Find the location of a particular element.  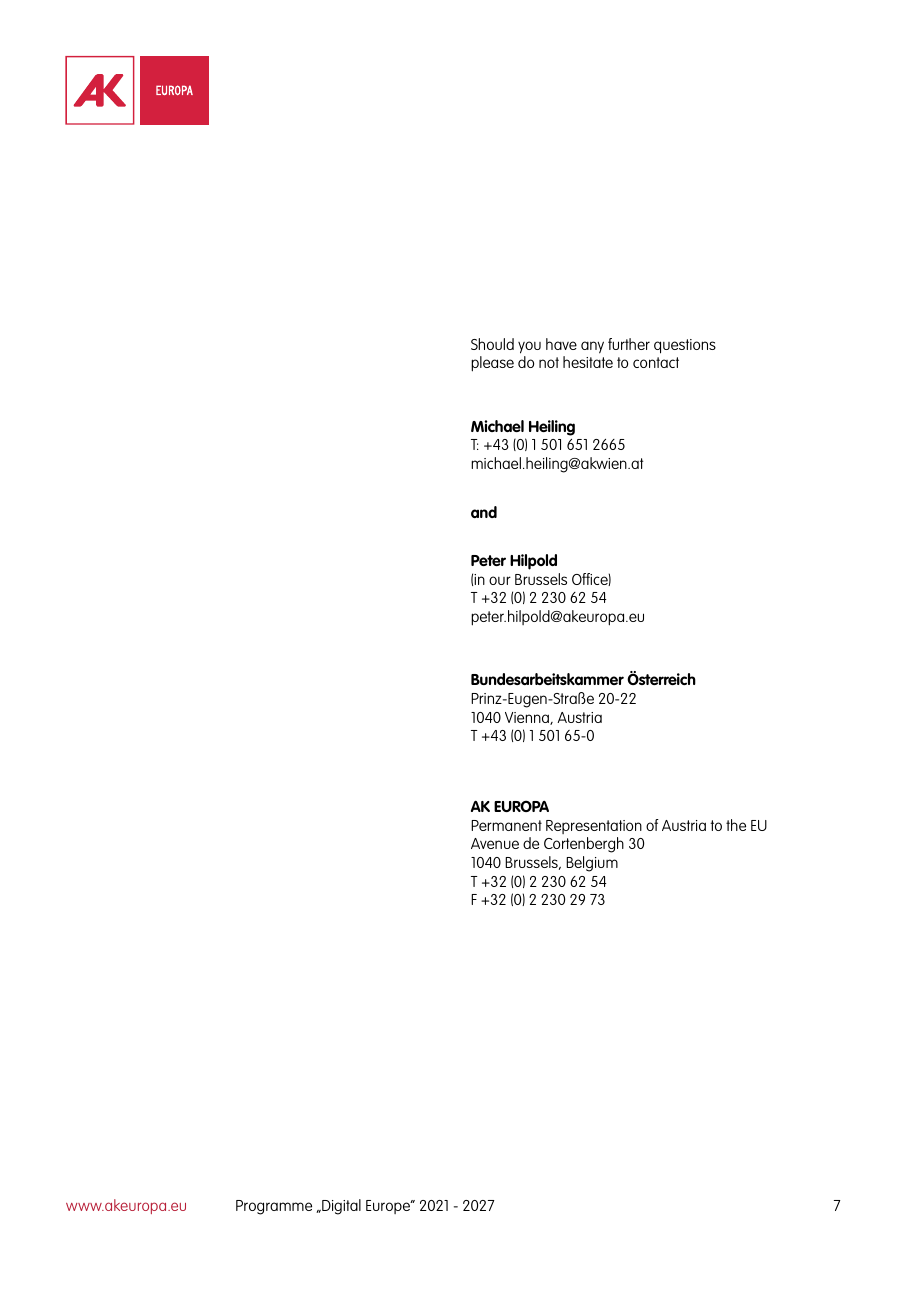

please is located at coordinates (492, 364).
